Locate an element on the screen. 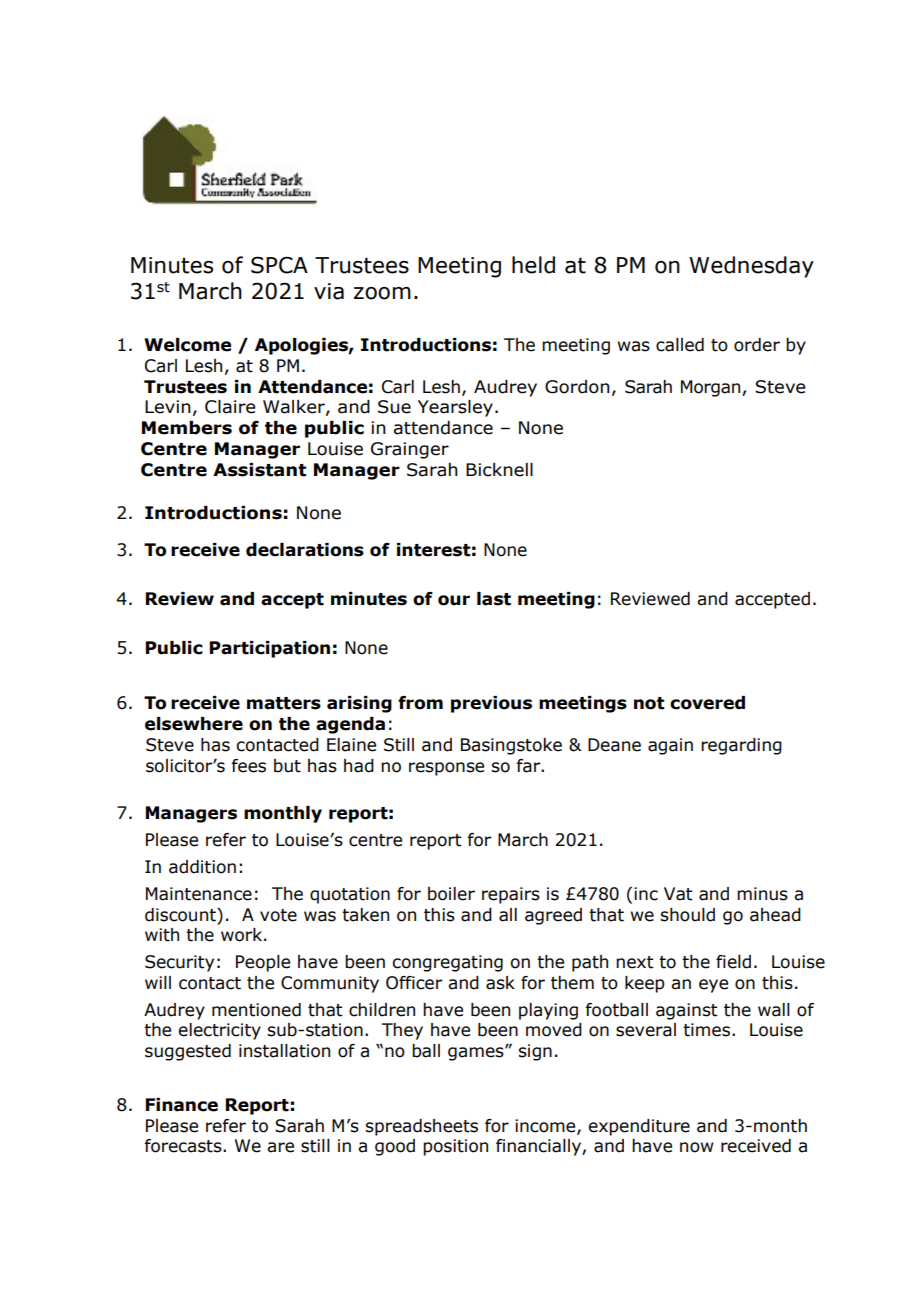  elsewhere is located at coordinates (194, 724).
